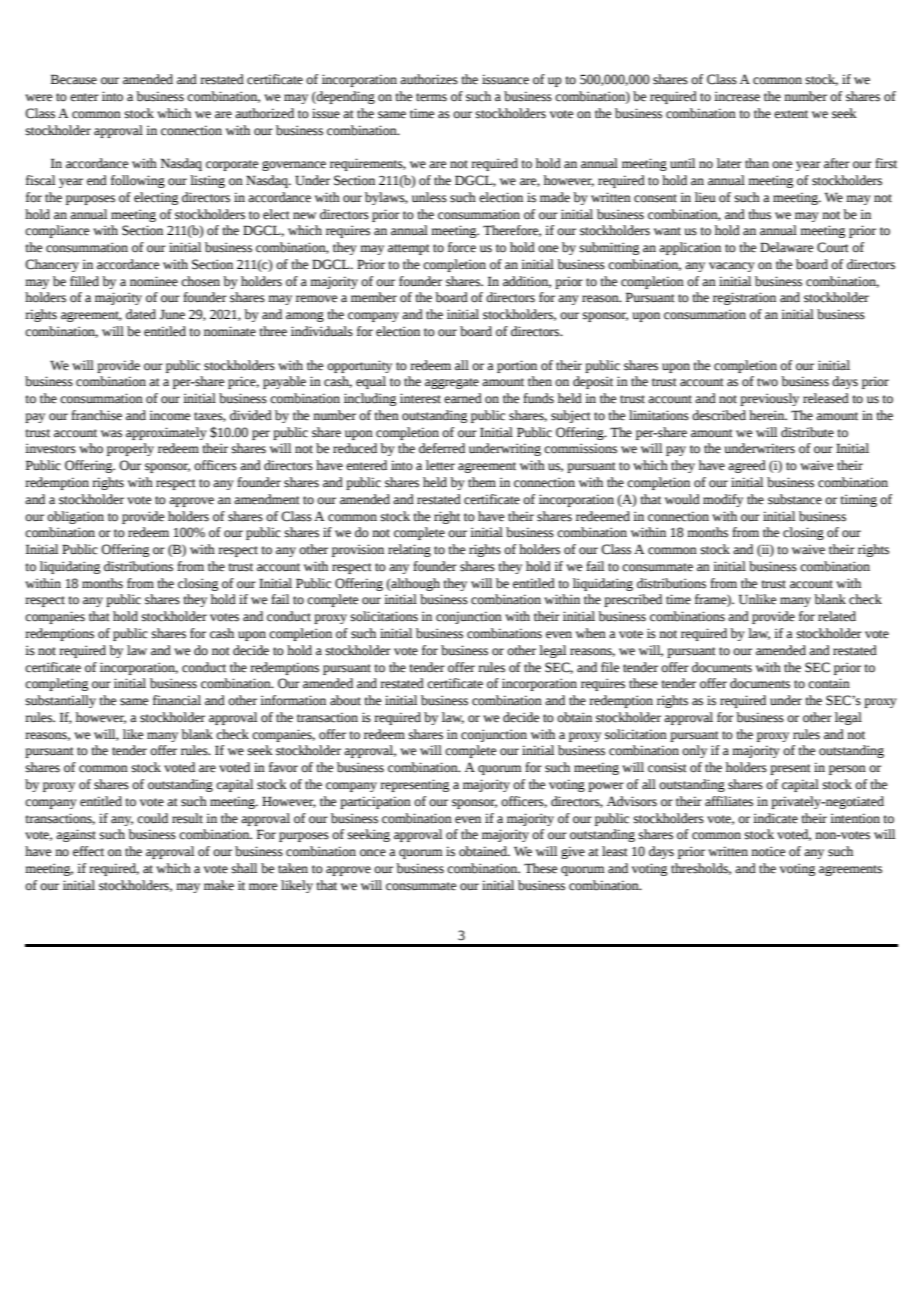 Image resolution: width=924 pixels, height=1308 pixels. What do you see at coordinates (169, 415) in the image?
I see `income` at bounding box center [169, 415].
